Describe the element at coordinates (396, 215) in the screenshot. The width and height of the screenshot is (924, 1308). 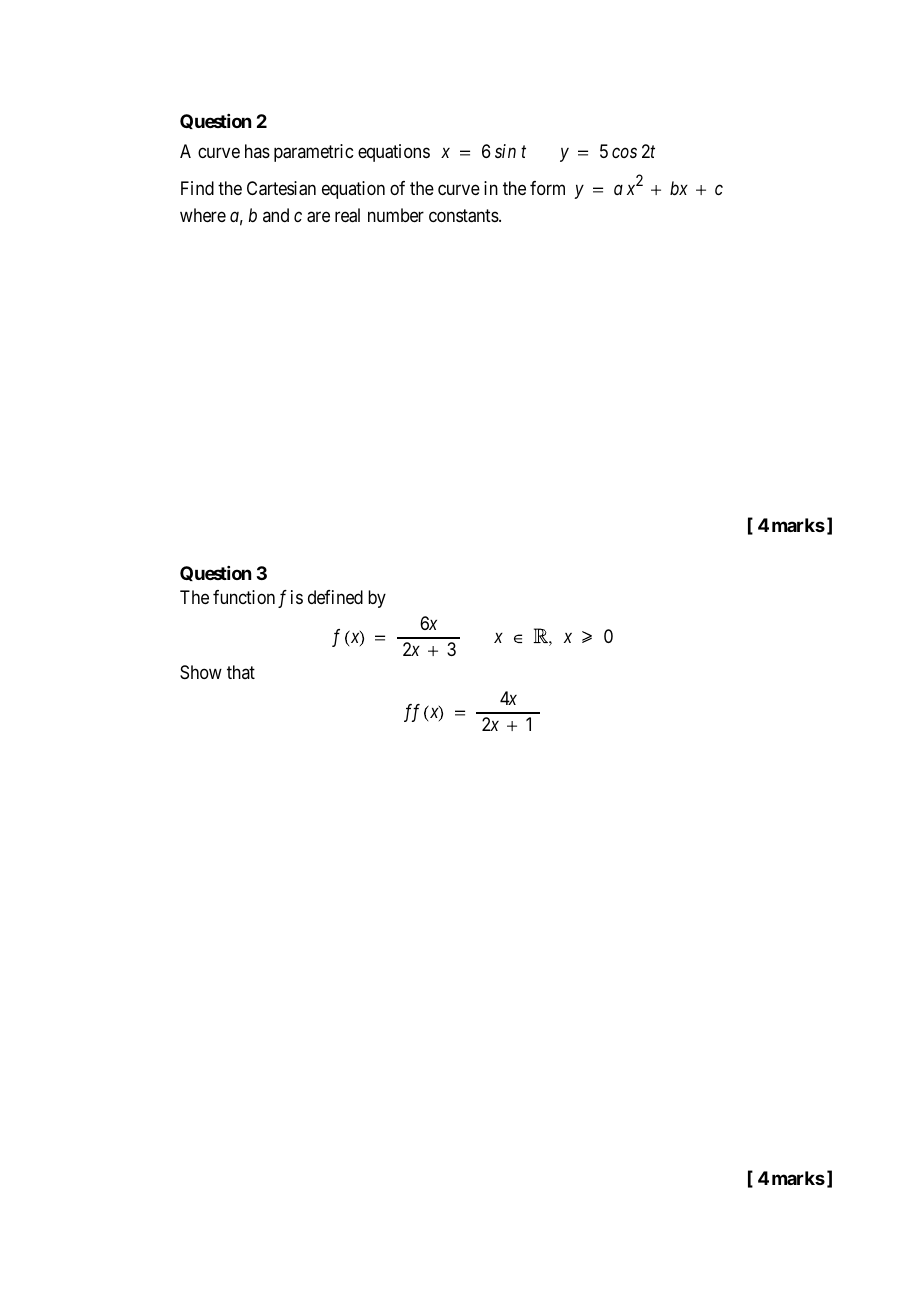
I see `number` at that location.
